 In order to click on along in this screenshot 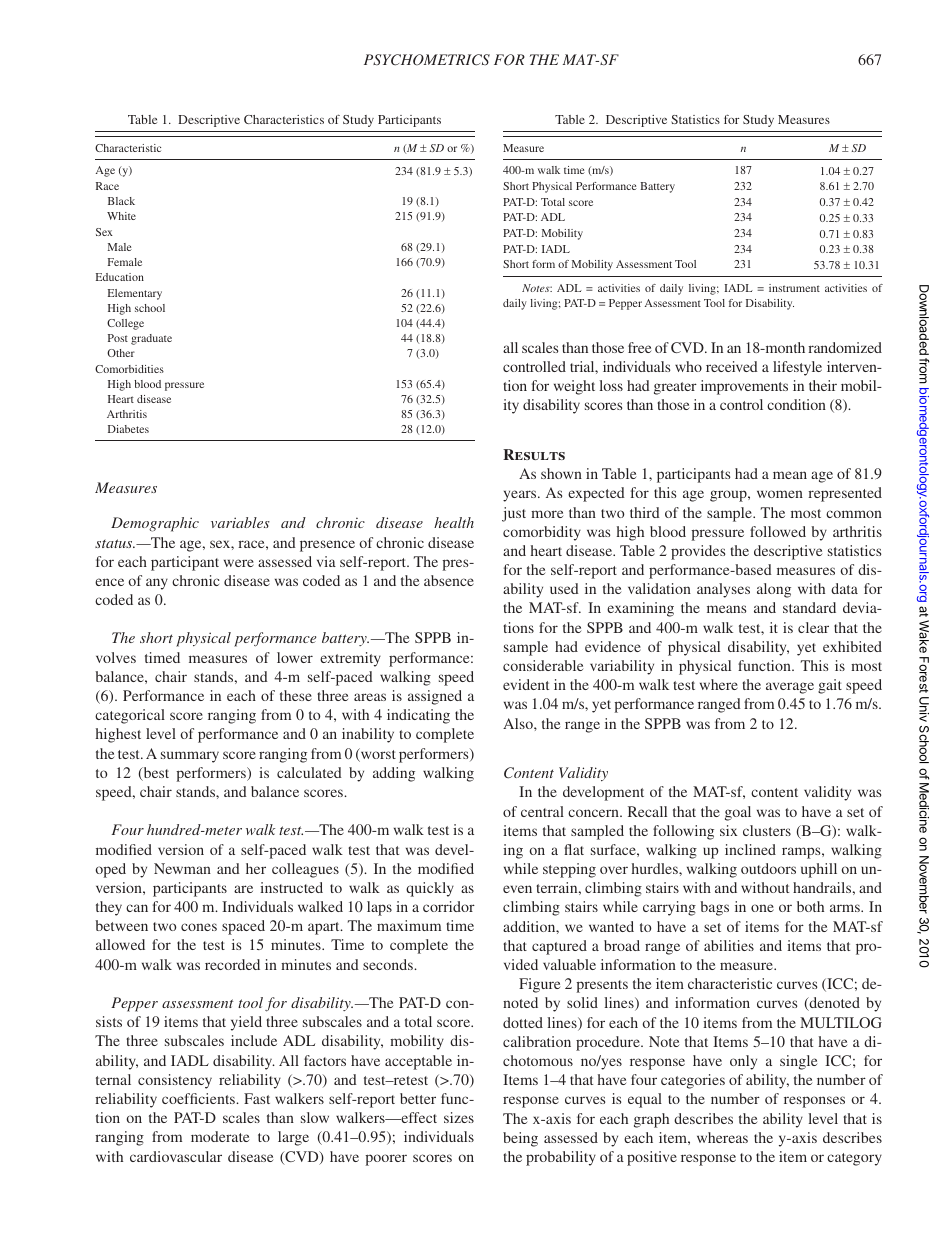, I will do `click(774, 590)`.
